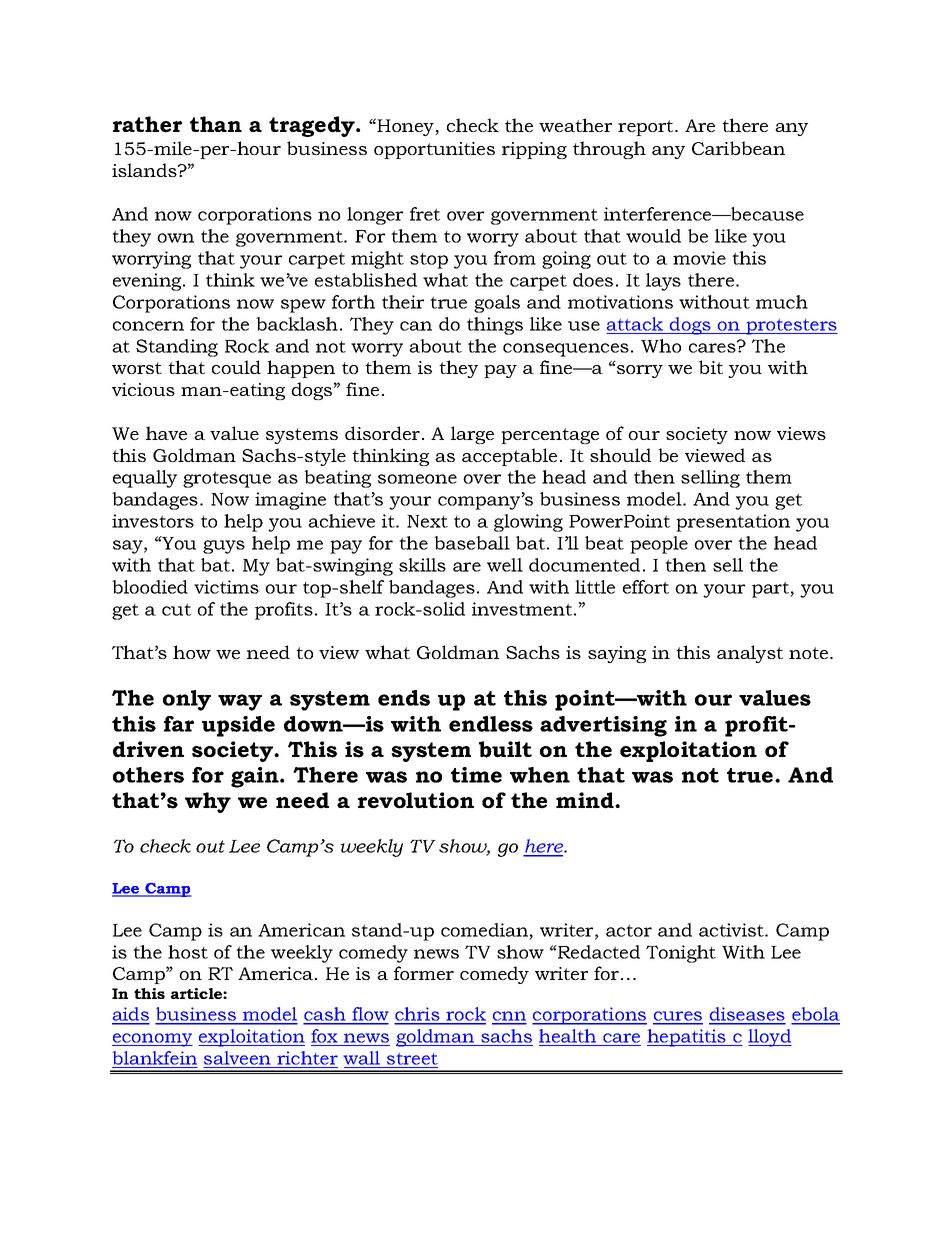 The width and height of the page is (952, 1233). Describe the element at coordinates (505, 565) in the page. I see `well` at that location.
